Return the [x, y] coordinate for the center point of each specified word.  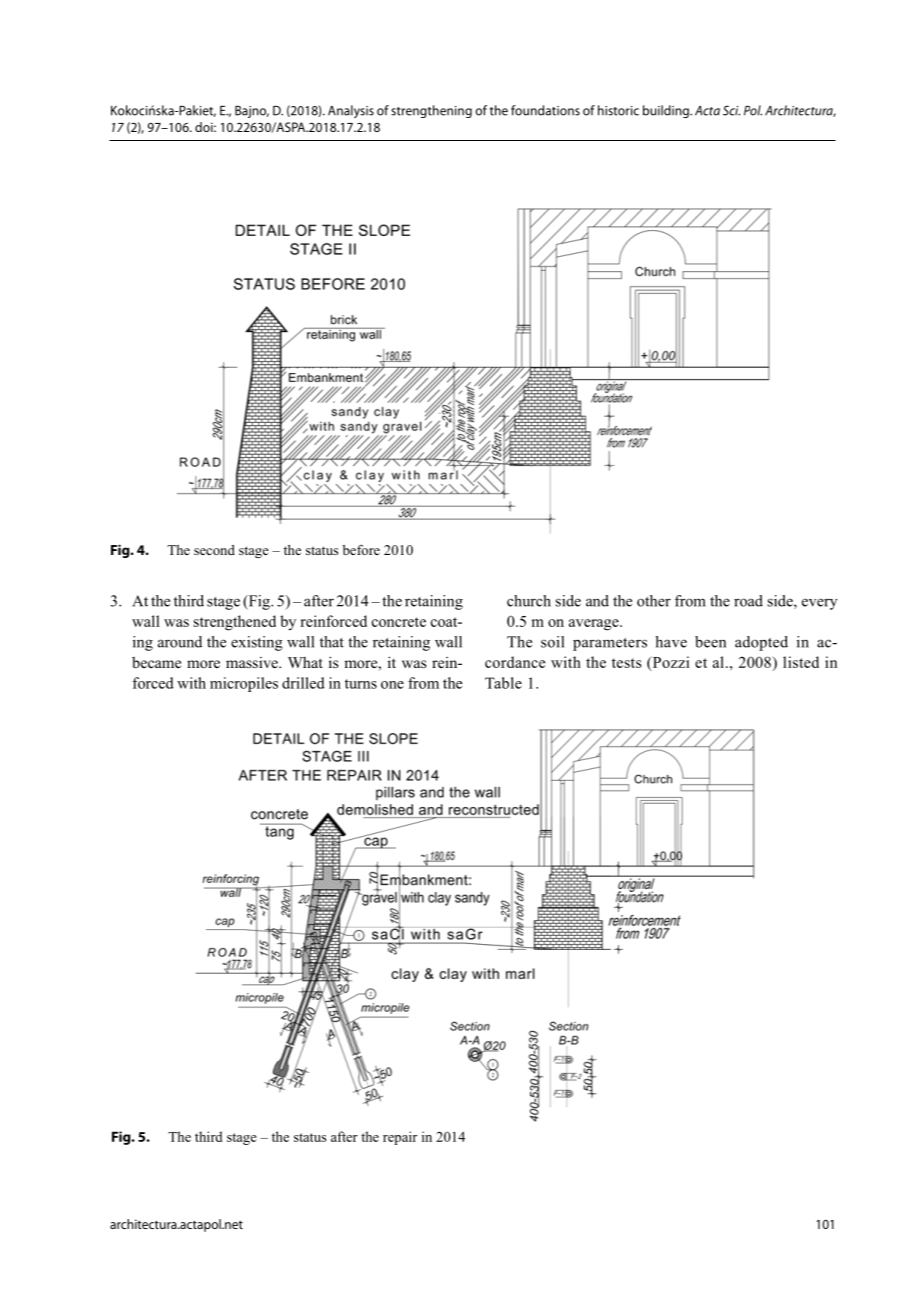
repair [400, 1138]
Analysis [351, 111]
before [361, 550]
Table [503, 683]
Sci [731, 110]
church [529, 601]
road [748, 601]
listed [801, 662]
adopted [761, 643]
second [214, 550]
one [392, 685]
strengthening [431, 111]
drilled [303, 683]
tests [627, 663]
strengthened [235, 623]
